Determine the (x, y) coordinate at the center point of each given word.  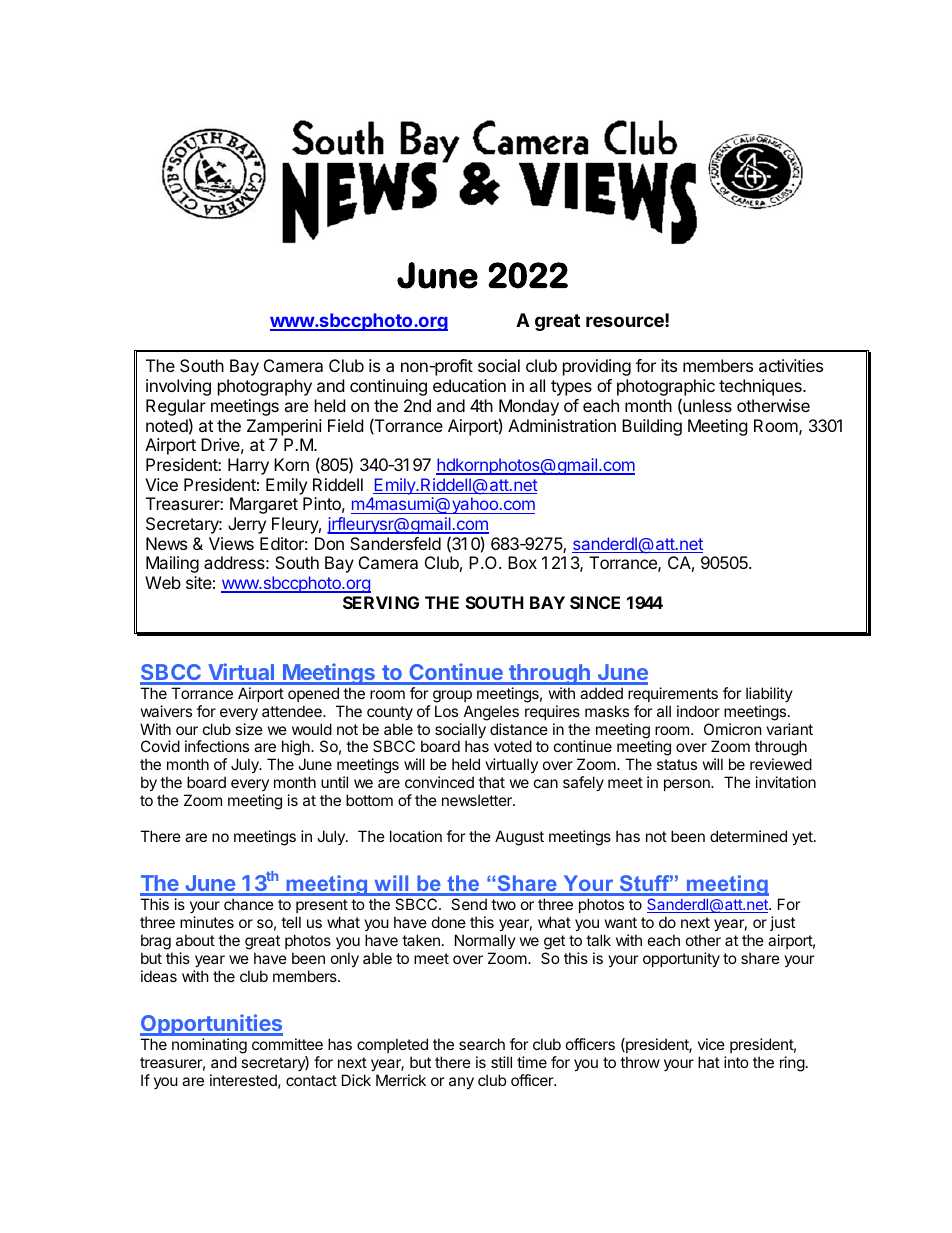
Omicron (733, 729)
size (249, 729)
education (469, 385)
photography (265, 387)
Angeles (491, 713)
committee (287, 1044)
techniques (761, 387)
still (501, 1062)
